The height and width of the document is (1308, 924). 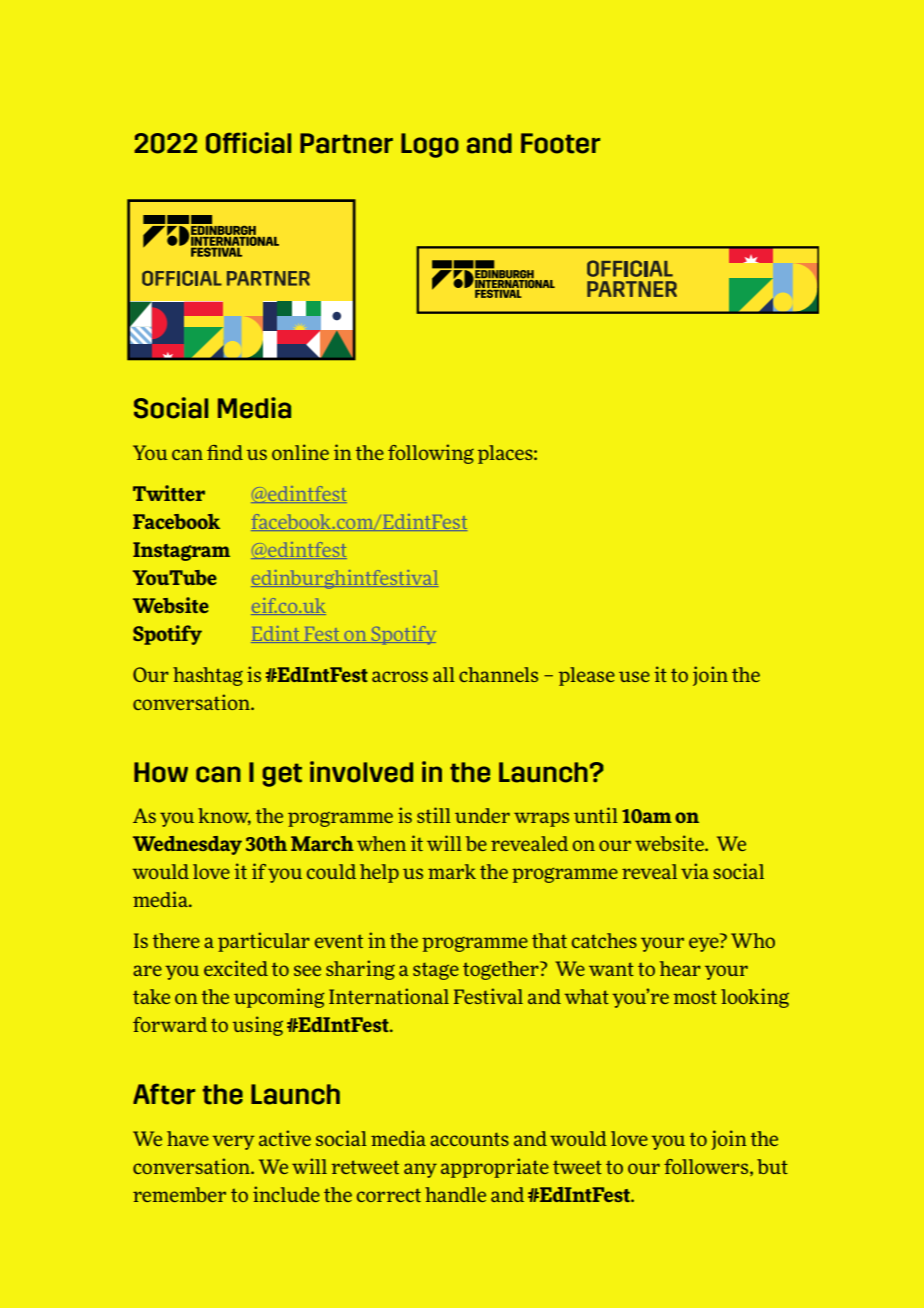 I want to click on particular, so click(x=264, y=942).
